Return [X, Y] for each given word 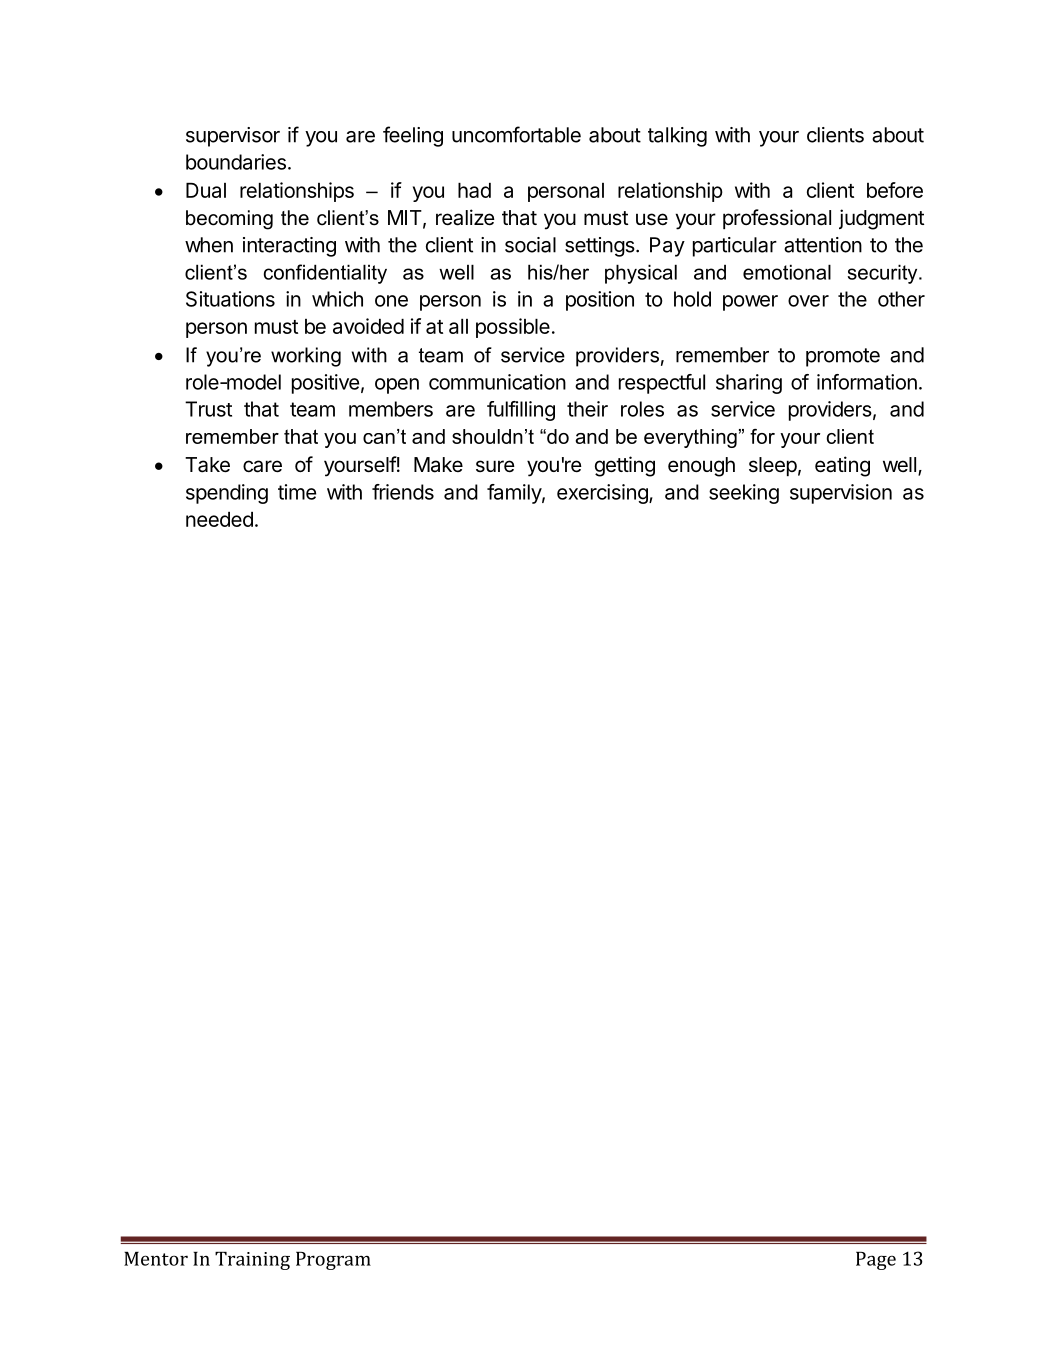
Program [333, 1261]
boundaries [236, 162]
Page [876, 1261]
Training [252, 1261]
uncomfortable [516, 134]
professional [777, 219]
